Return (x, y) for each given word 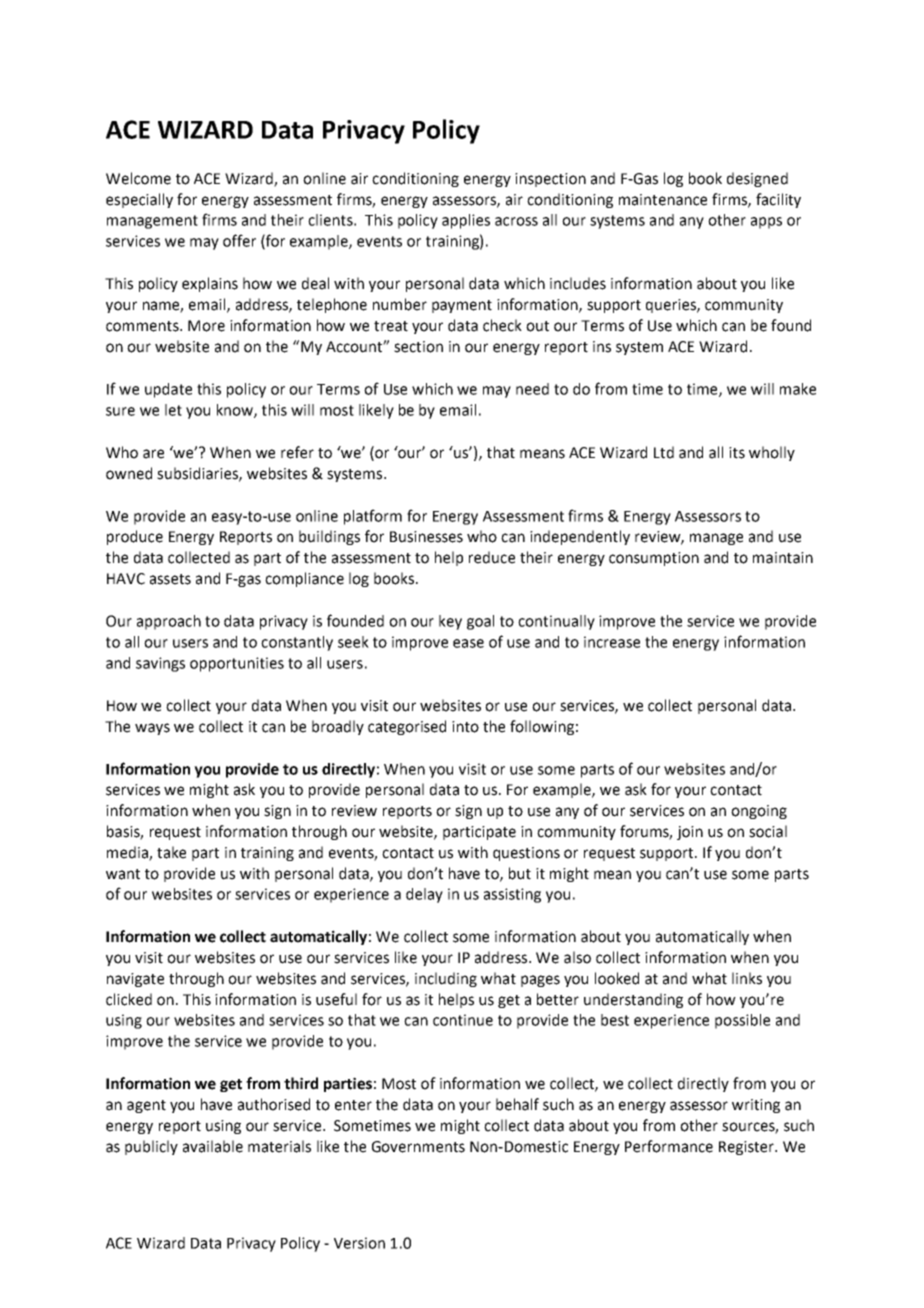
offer (239, 240)
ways (152, 729)
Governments (418, 1147)
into (465, 727)
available (213, 1146)
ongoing (759, 812)
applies (466, 221)
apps (766, 223)
